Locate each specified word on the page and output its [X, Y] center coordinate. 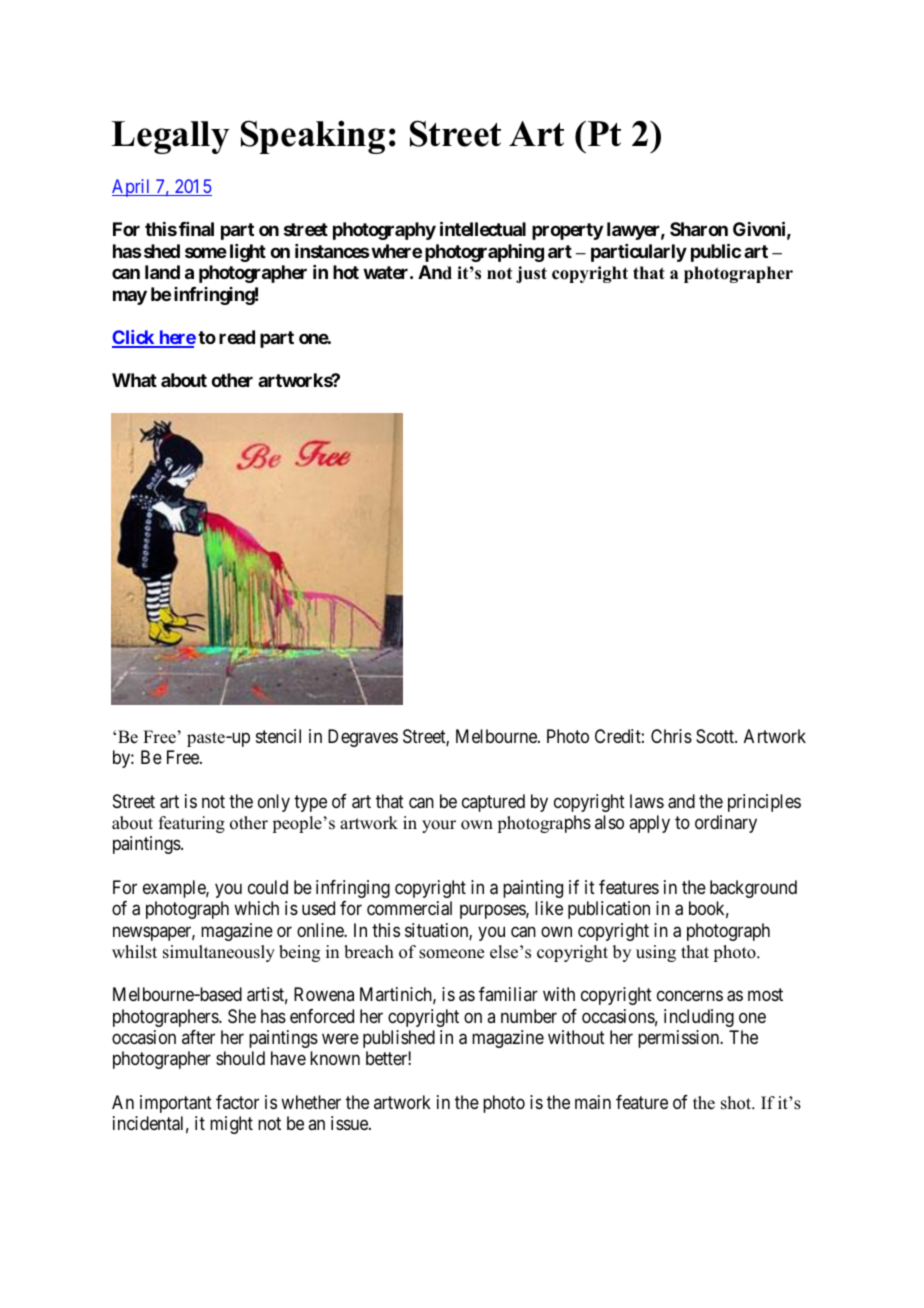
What [134, 380]
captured [493, 803]
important [176, 1104]
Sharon [699, 229]
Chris [671, 736]
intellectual [483, 229]
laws [647, 801]
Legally [170, 137]
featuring [192, 824]
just [531, 274]
